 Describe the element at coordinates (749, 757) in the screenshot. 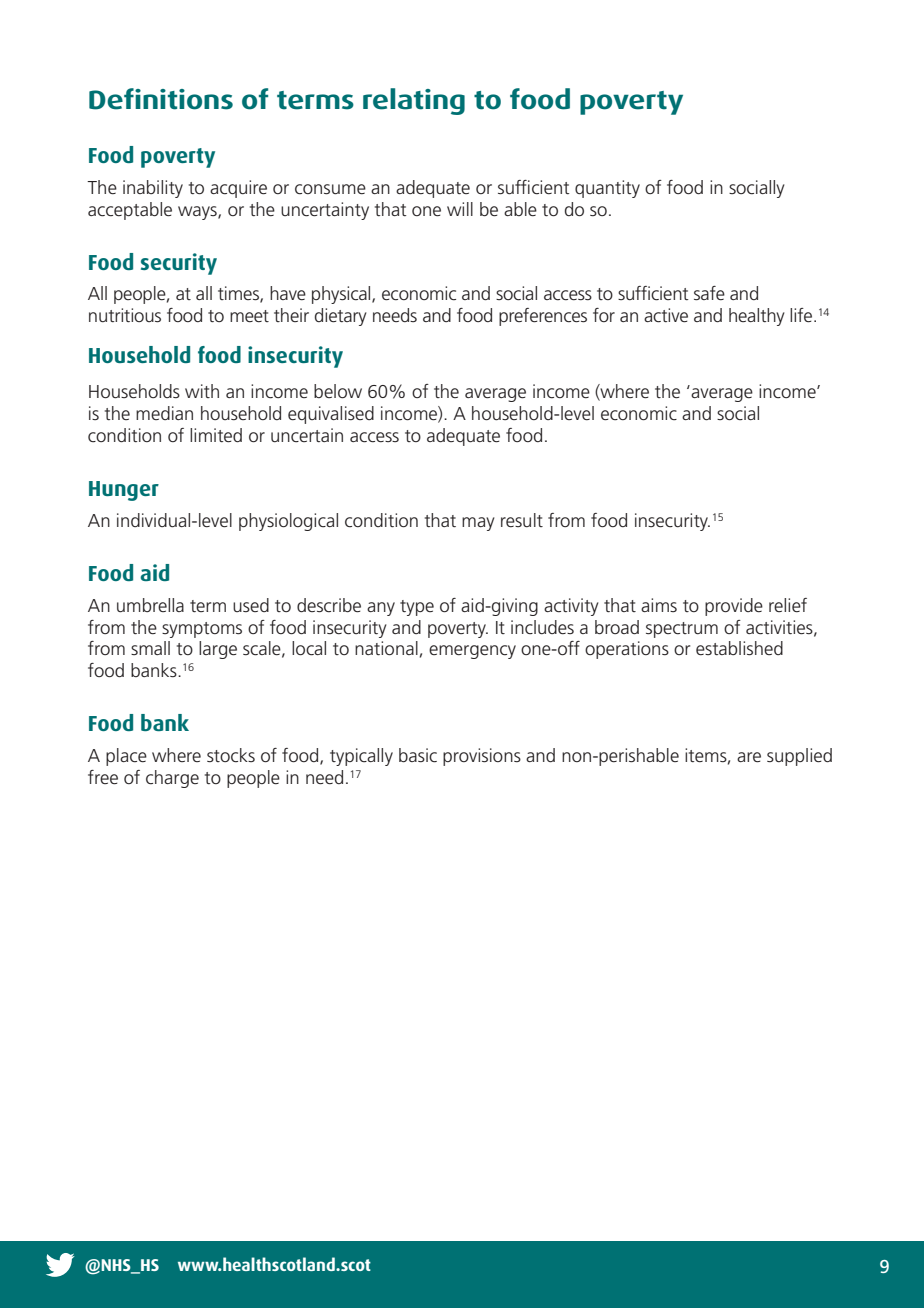

I see `are` at that location.
